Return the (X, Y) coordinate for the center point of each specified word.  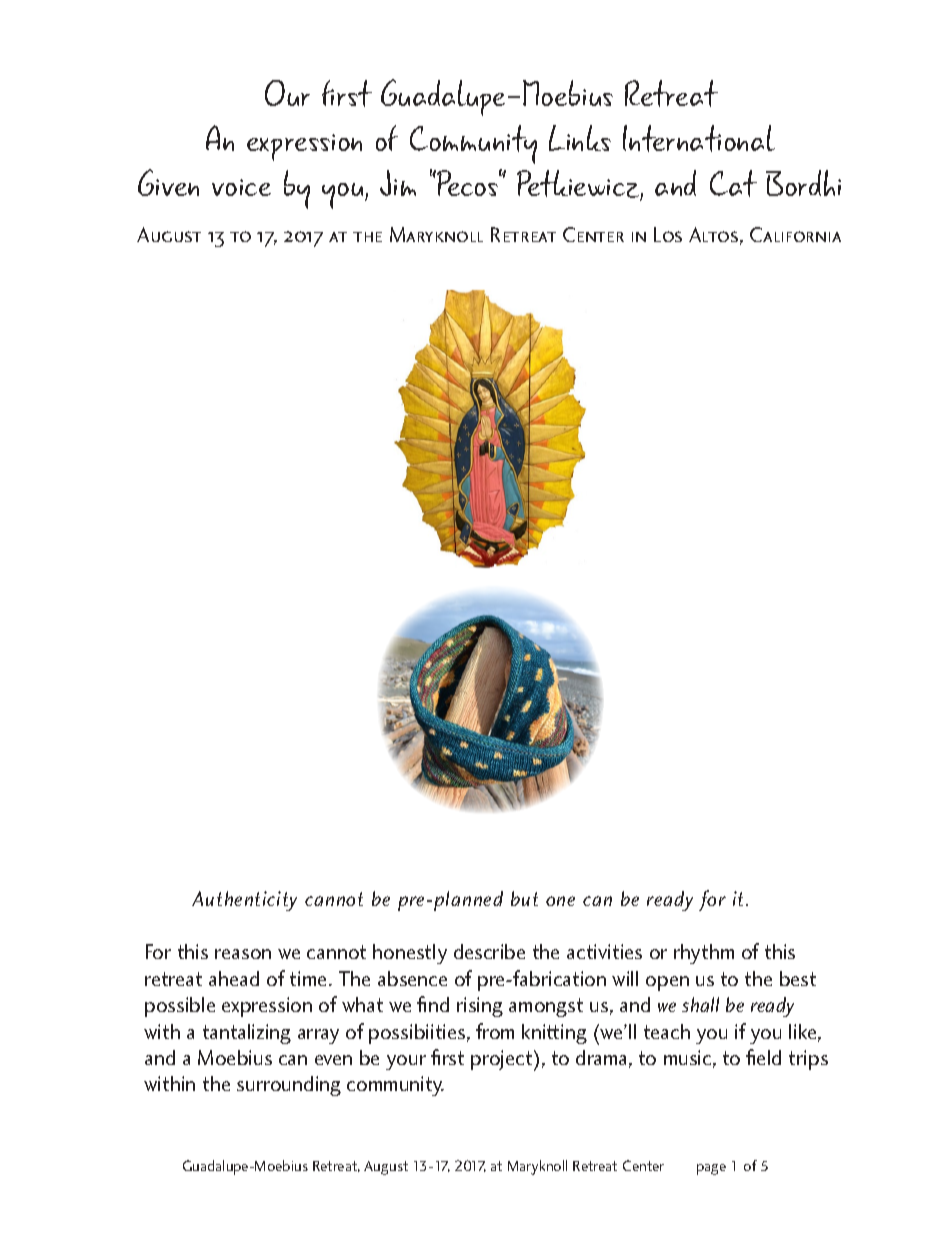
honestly (410, 954)
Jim (398, 183)
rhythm (704, 954)
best (798, 978)
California (795, 234)
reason (243, 954)
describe (489, 951)
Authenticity (244, 901)
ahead (234, 978)
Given (168, 182)
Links (580, 138)
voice (241, 187)
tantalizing (247, 1034)
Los (668, 234)
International (699, 138)
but (524, 898)
